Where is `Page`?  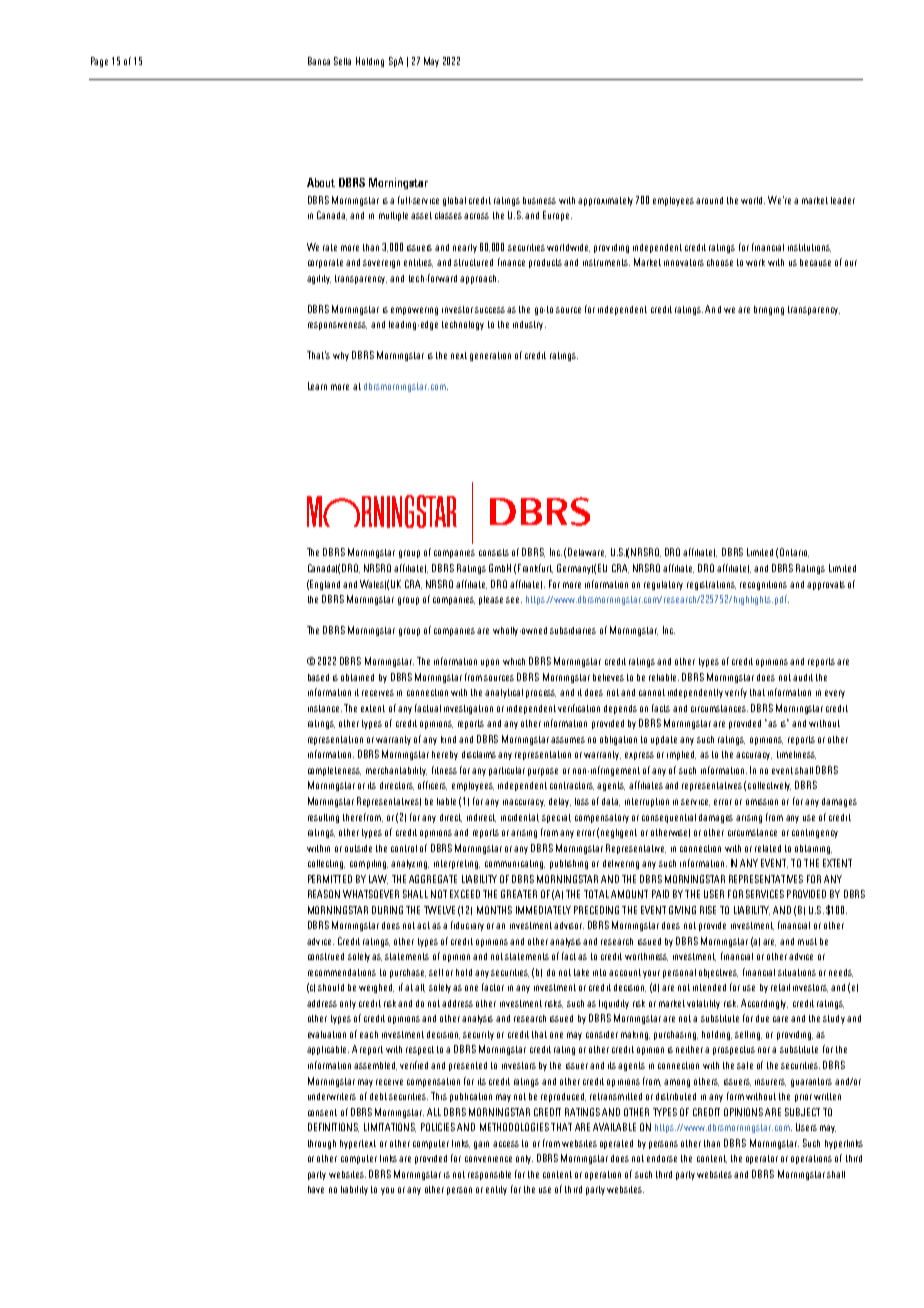
Page is located at coordinates (99, 62).
